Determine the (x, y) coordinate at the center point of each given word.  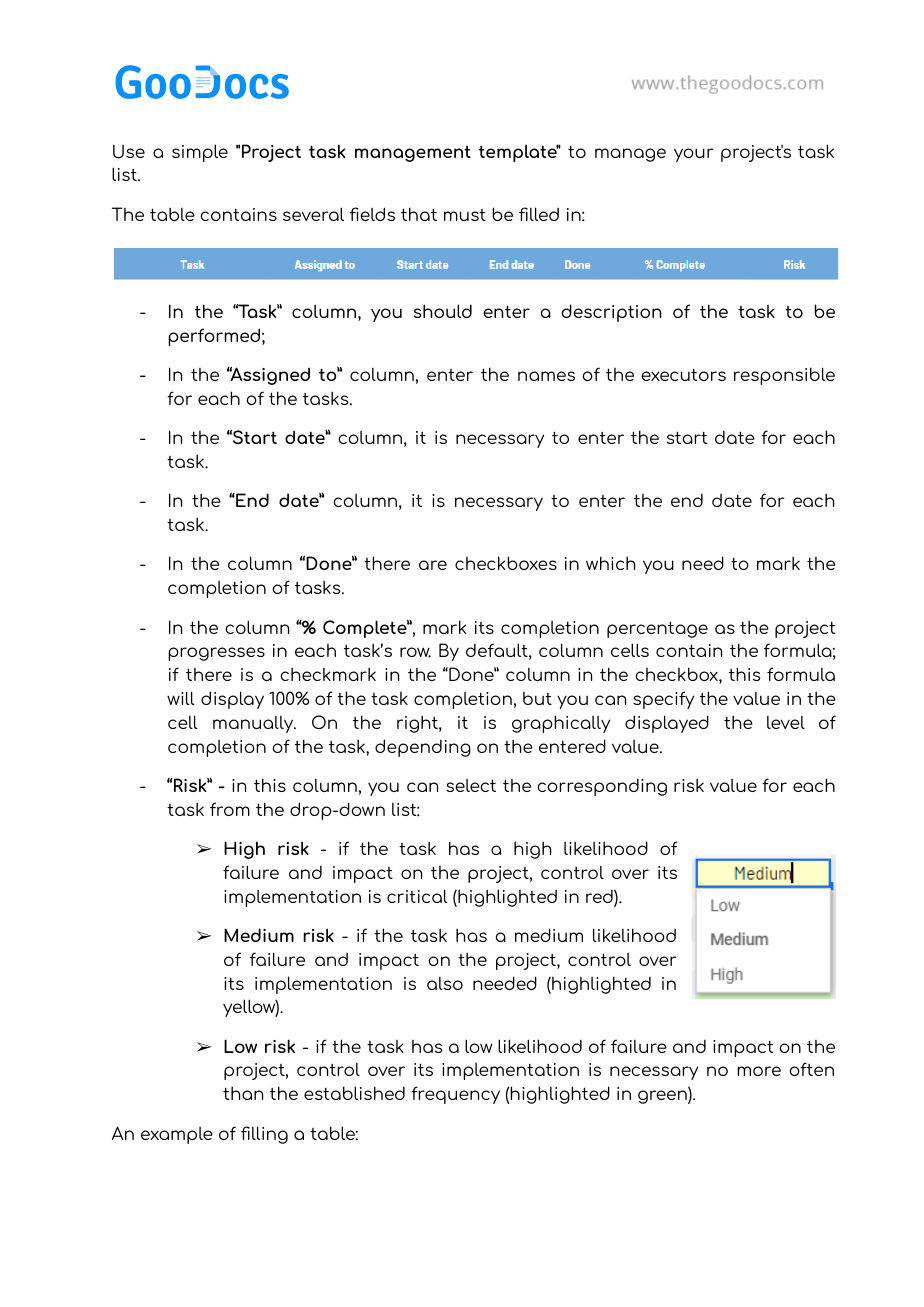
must (465, 215)
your (693, 155)
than (243, 1093)
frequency (455, 1095)
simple (200, 153)
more (759, 1071)
